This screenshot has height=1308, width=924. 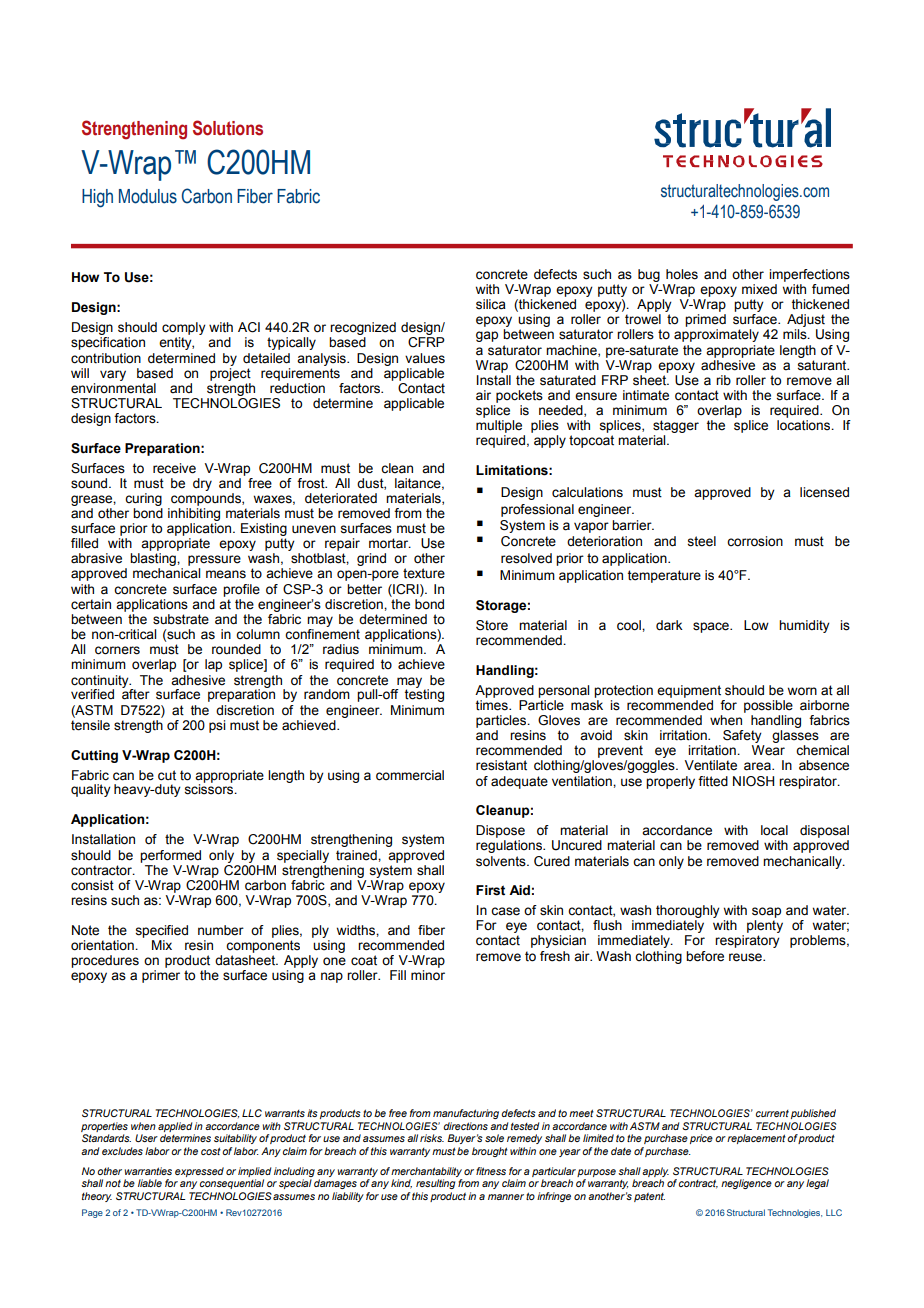 I want to click on liable, so click(x=150, y=1183).
